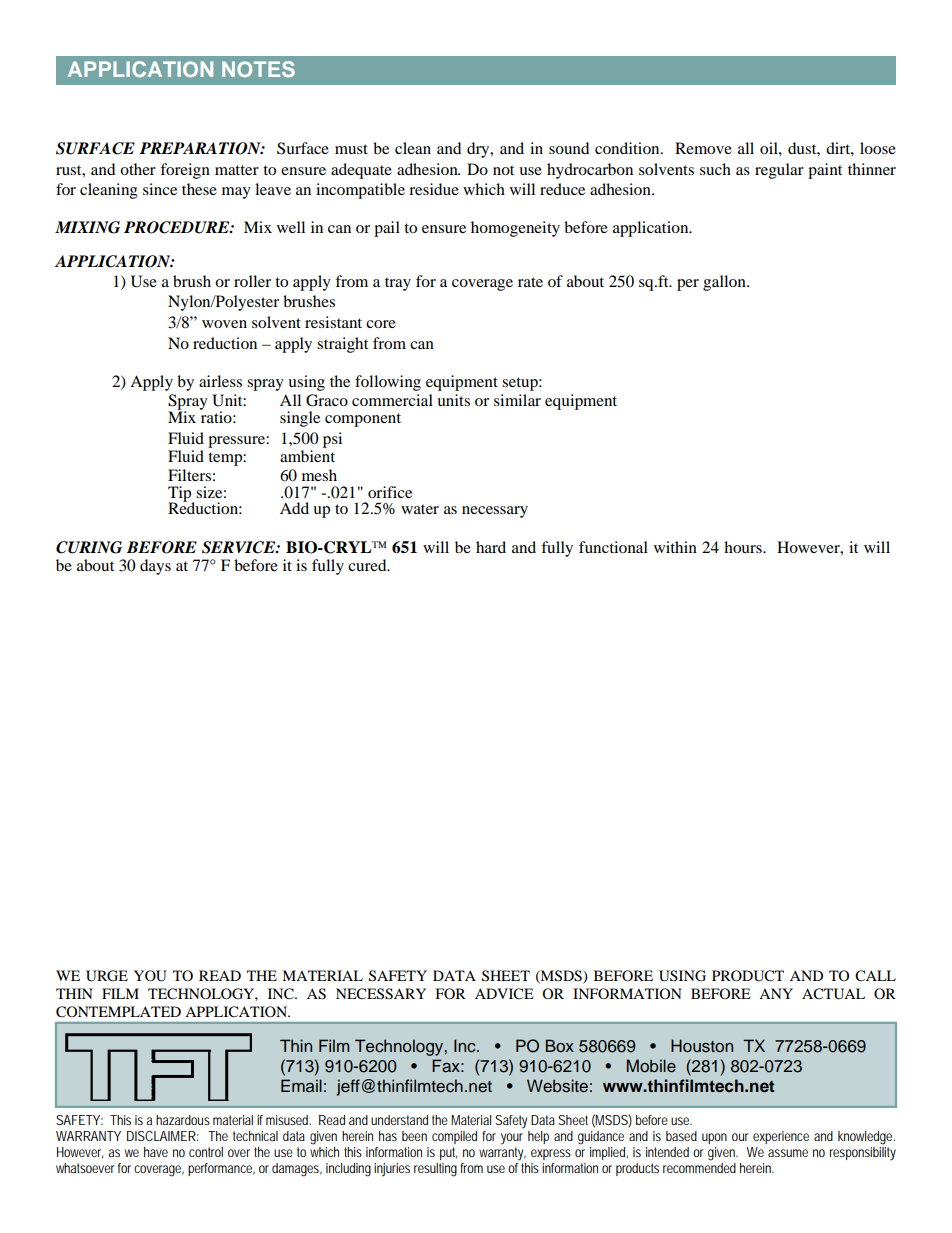 This page has height=1233, width=952. Describe the element at coordinates (181, 495) in the page. I see `Tip` at that location.
